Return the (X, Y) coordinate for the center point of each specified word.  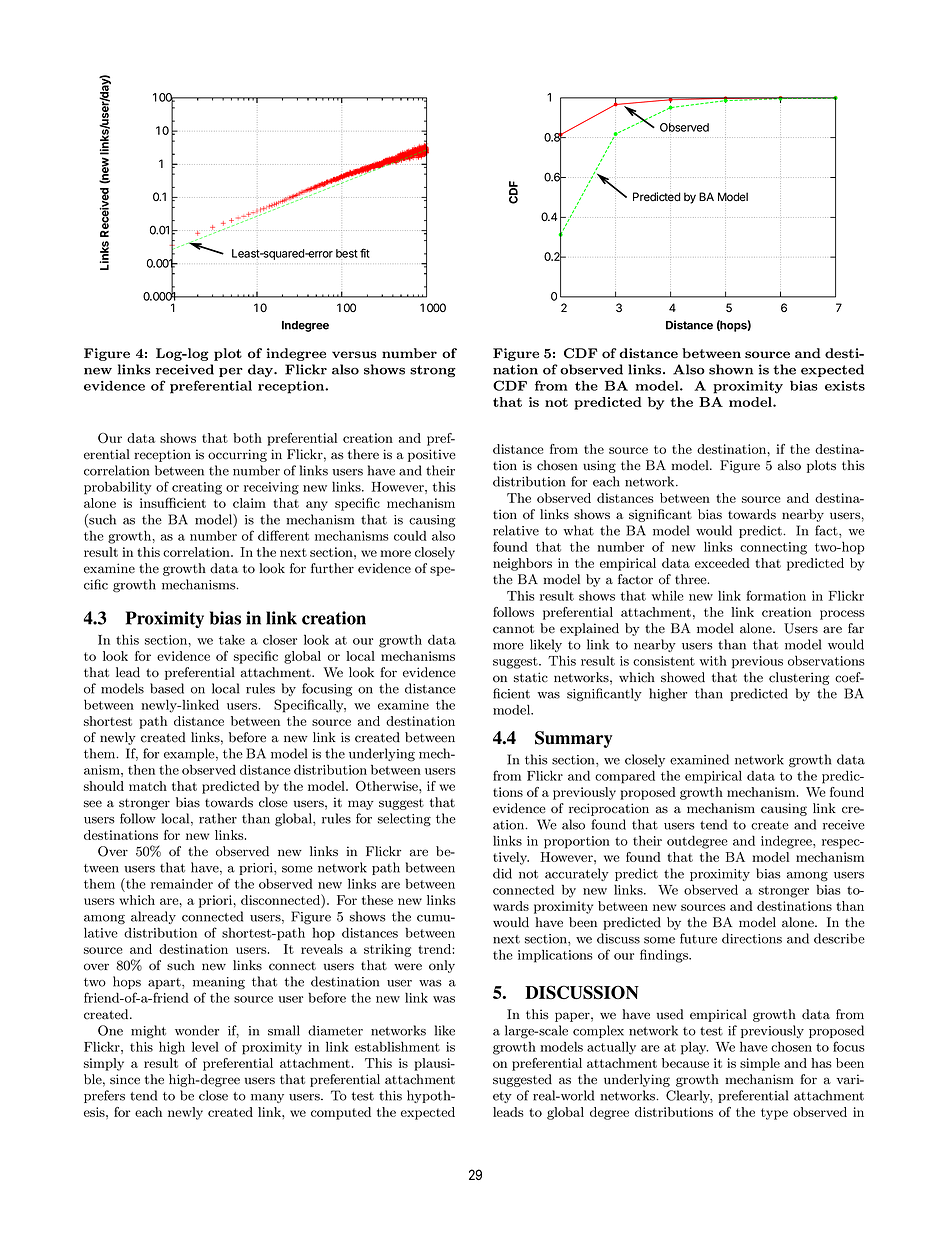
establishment (397, 1046)
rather (218, 818)
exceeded (722, 563)
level (205, 1046)
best (347, 253)
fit (365, 253)
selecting (404, 820)
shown (731, 369)
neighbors (522, 564)
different (283, 535)
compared (625, 777)
